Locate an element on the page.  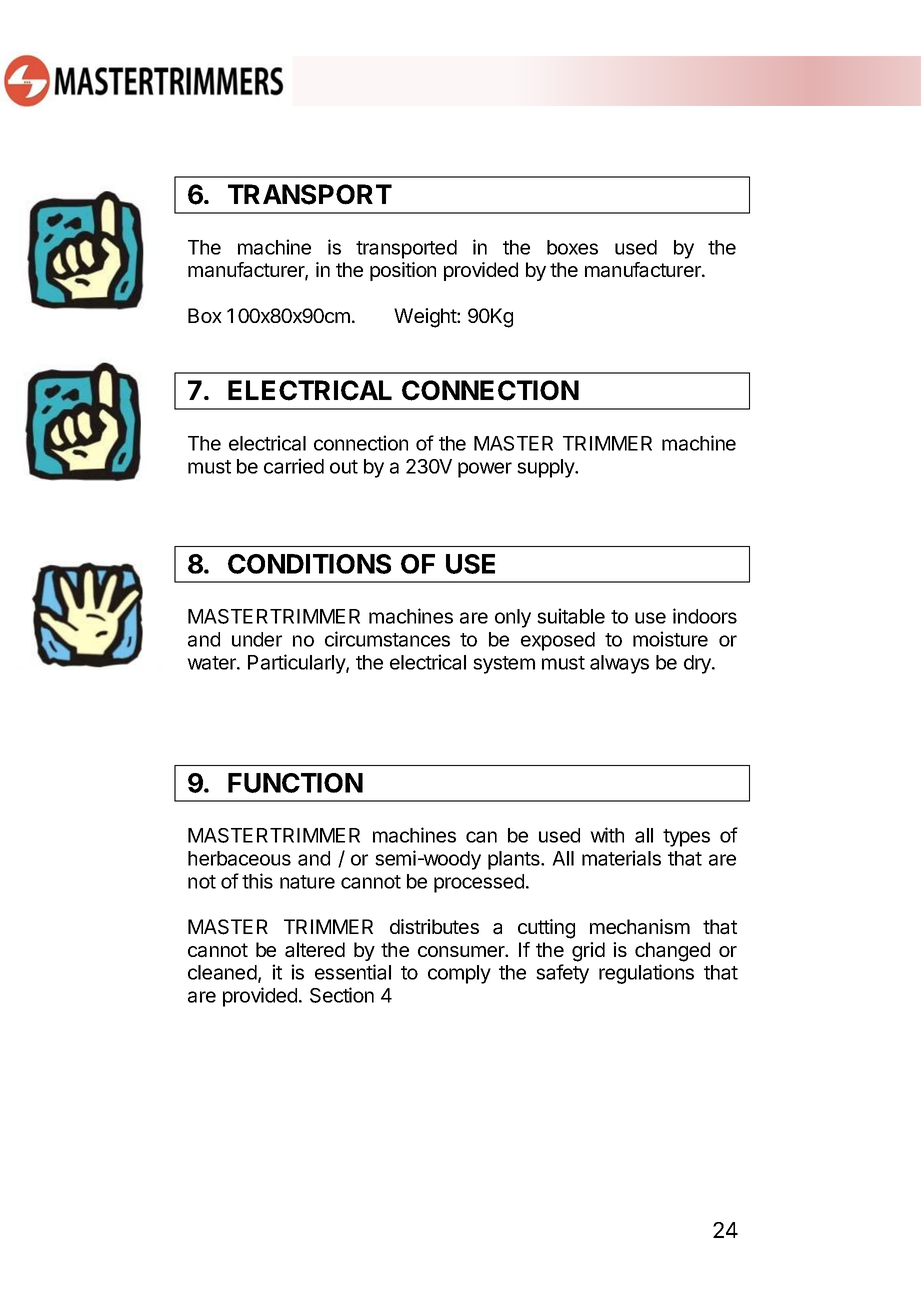
indoors is located at coordinates (705, 616).
